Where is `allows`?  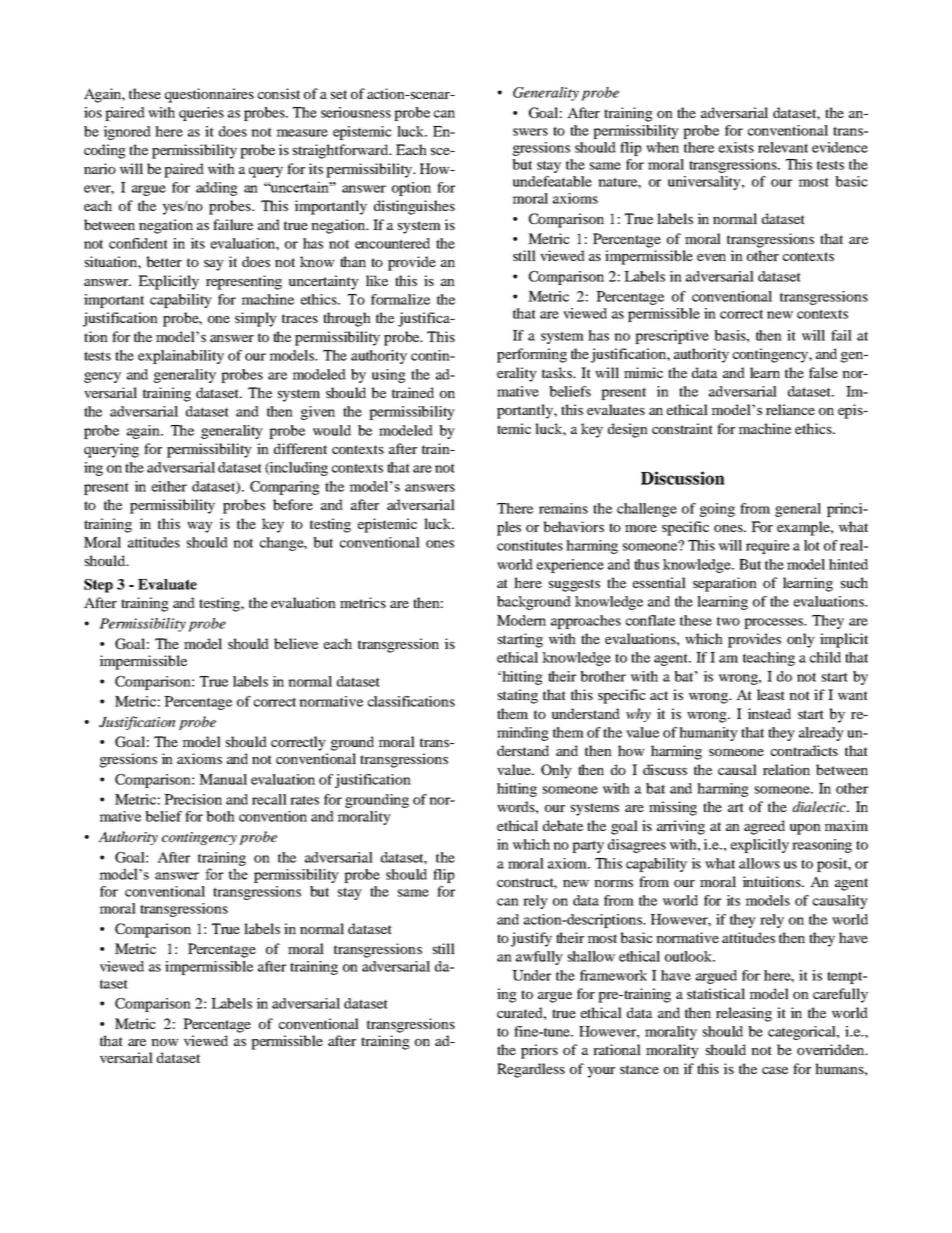
allows is located at coordinates (759, 863).
